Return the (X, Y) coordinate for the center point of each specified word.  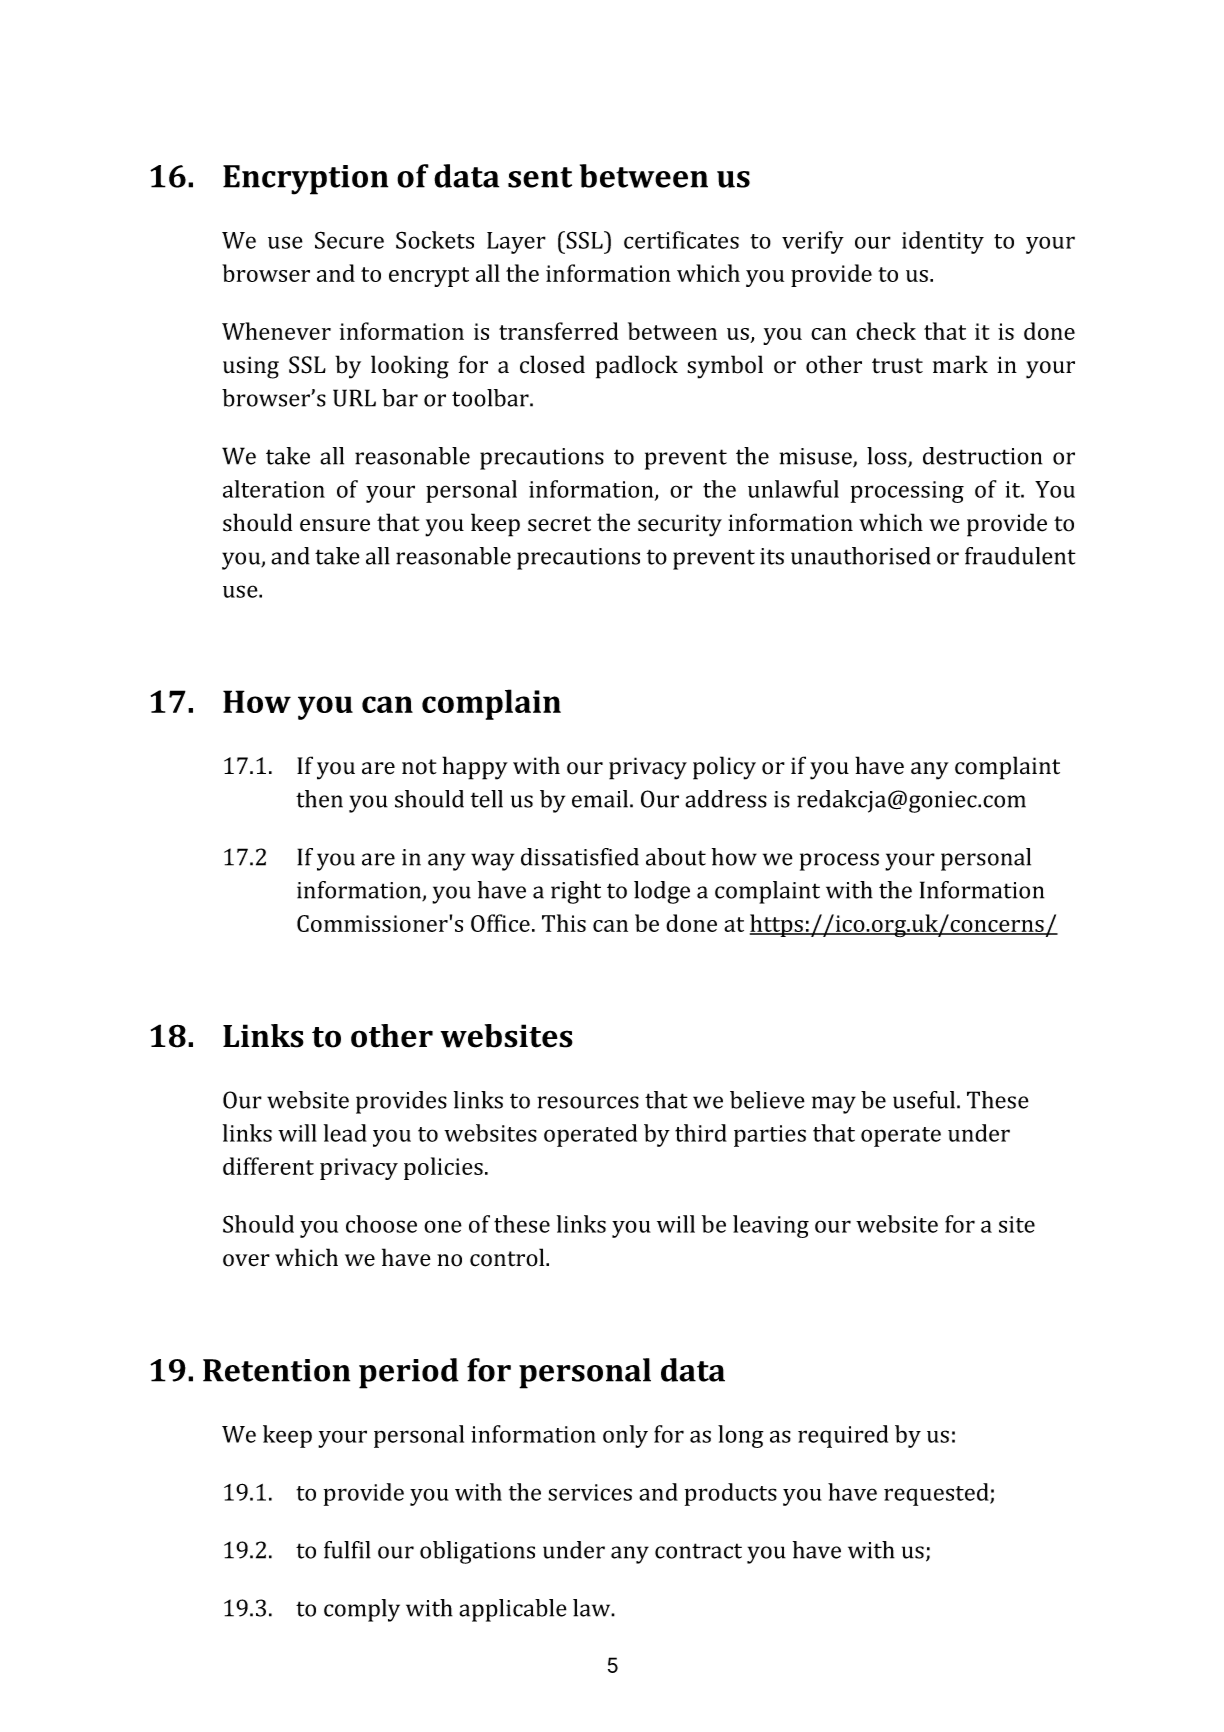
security (680, 525)
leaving (771, 1226)
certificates (681, 240)
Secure (349, 240)
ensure (335, 525)
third (701, 1133)
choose (381, 1224)
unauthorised (861, 556)
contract (698, 1551)
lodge (662, 892)
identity (943, 242)
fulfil (347, 1550)
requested (937, 1494)
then (319, 799)
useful (925, 1100)
